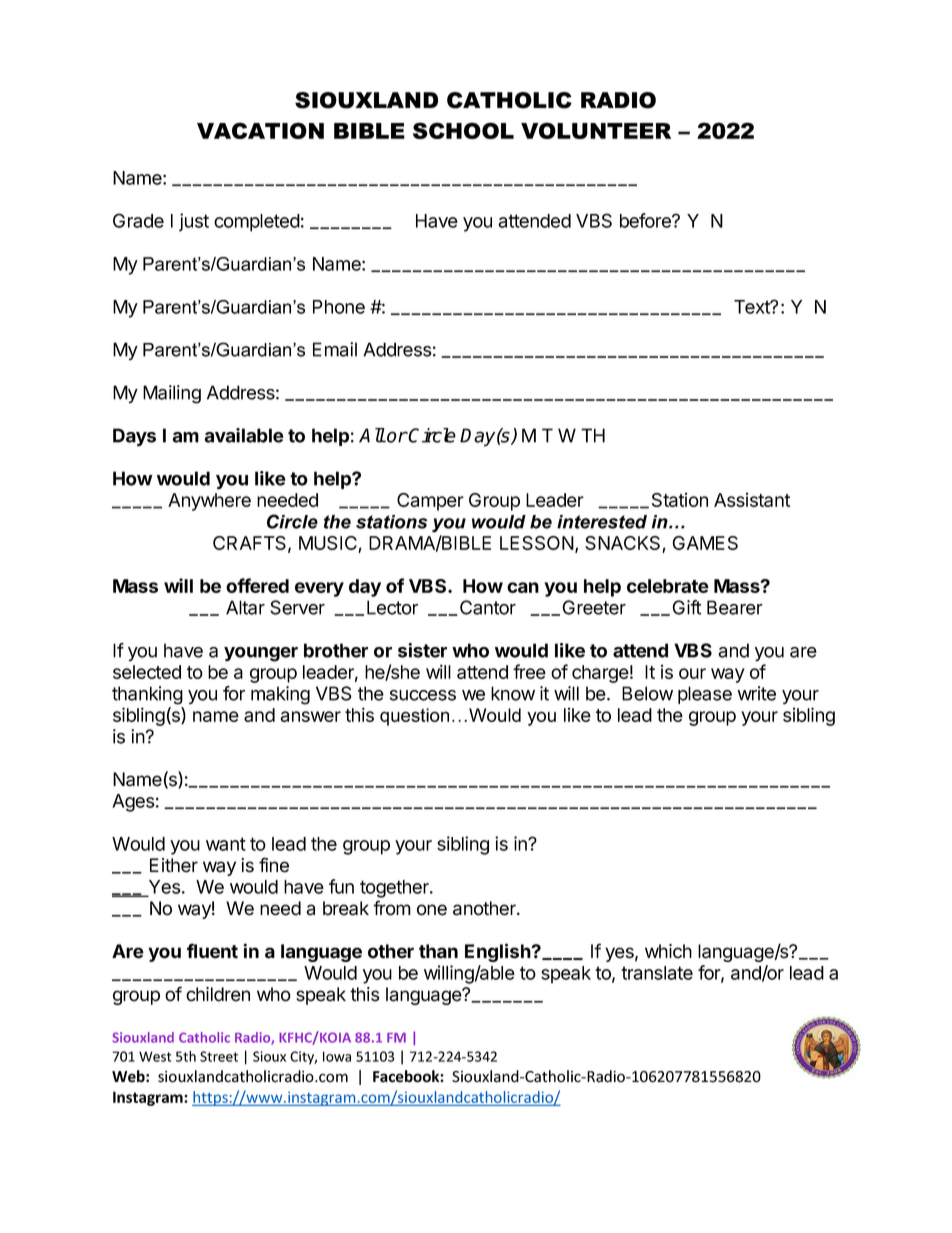 The image size is (952, 1233). Describe the element at coordinates (430, 502) in the image. I see `Camper` at that location.
